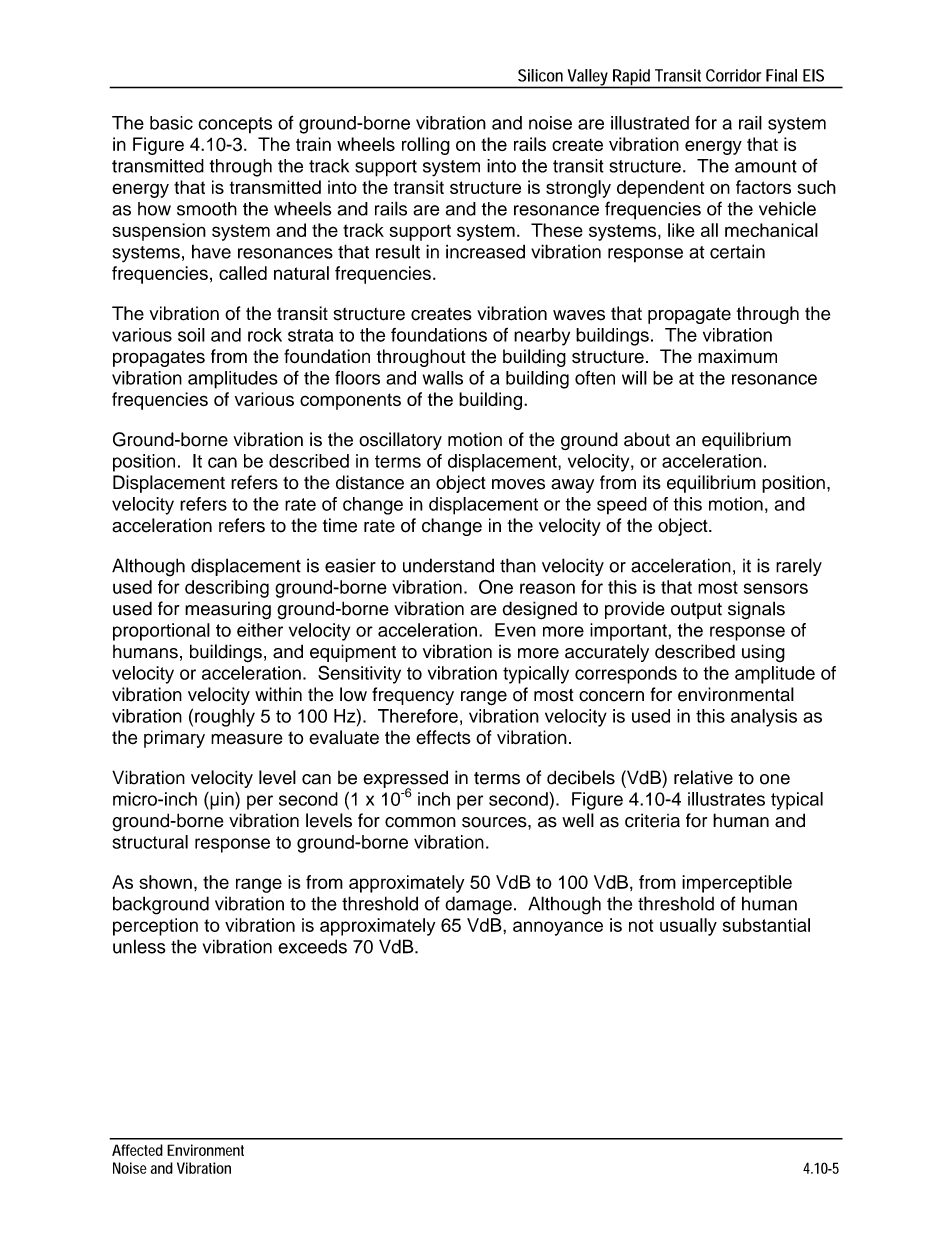  What do you see at coordinates (764, 718) in the document?
I see `analysis` at bounding box center [764, 718].
